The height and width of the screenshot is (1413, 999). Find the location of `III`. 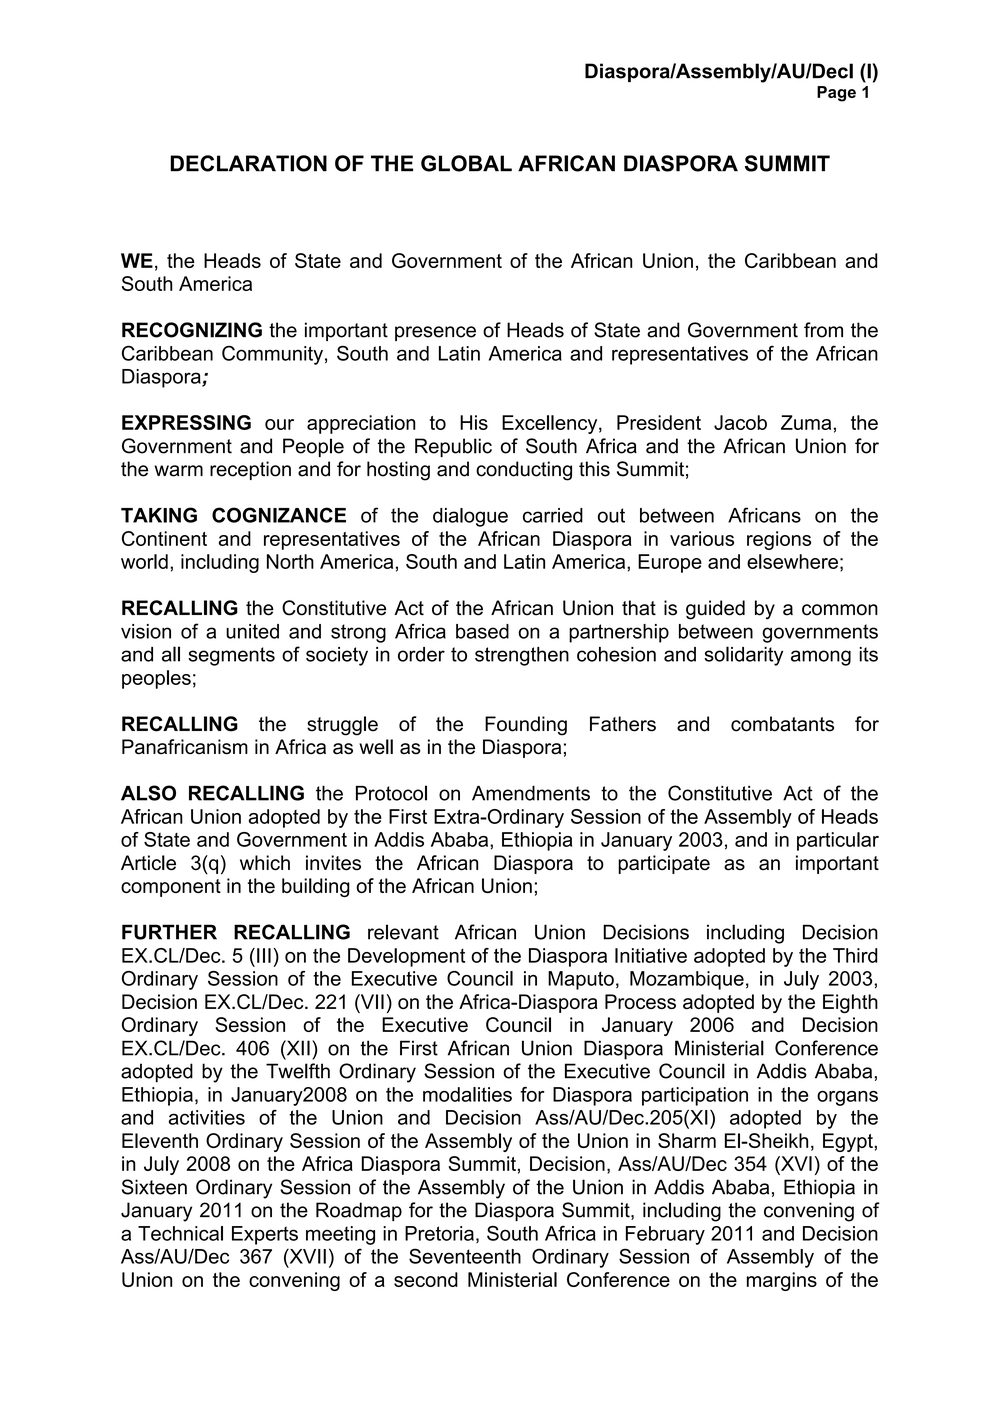

III is located at coordinates (264, 955).
